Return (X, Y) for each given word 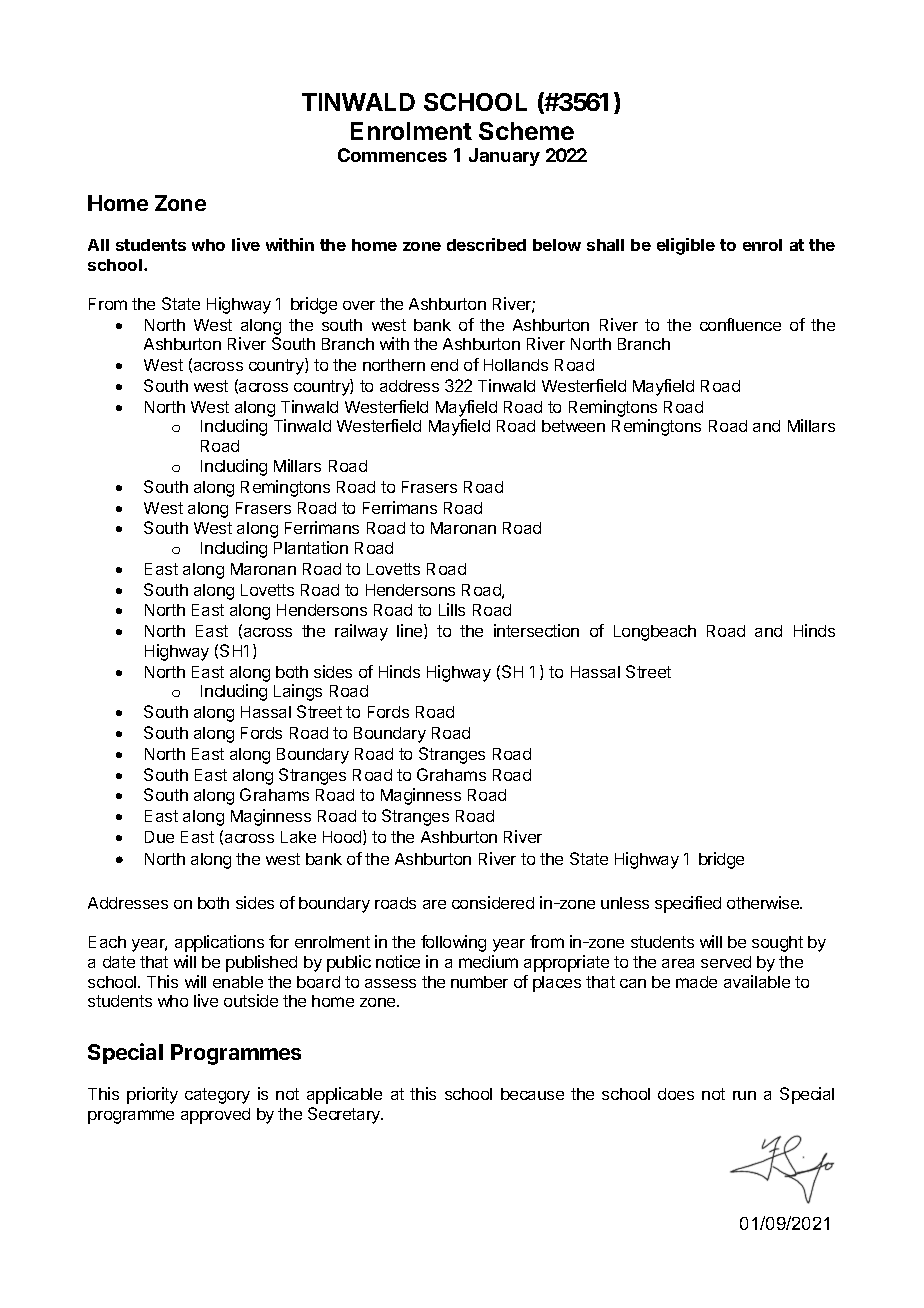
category (217, 1096)
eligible (686, 246)
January (504, 157)
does (676, 1094)
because (532, 1094)
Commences (392, 155)
